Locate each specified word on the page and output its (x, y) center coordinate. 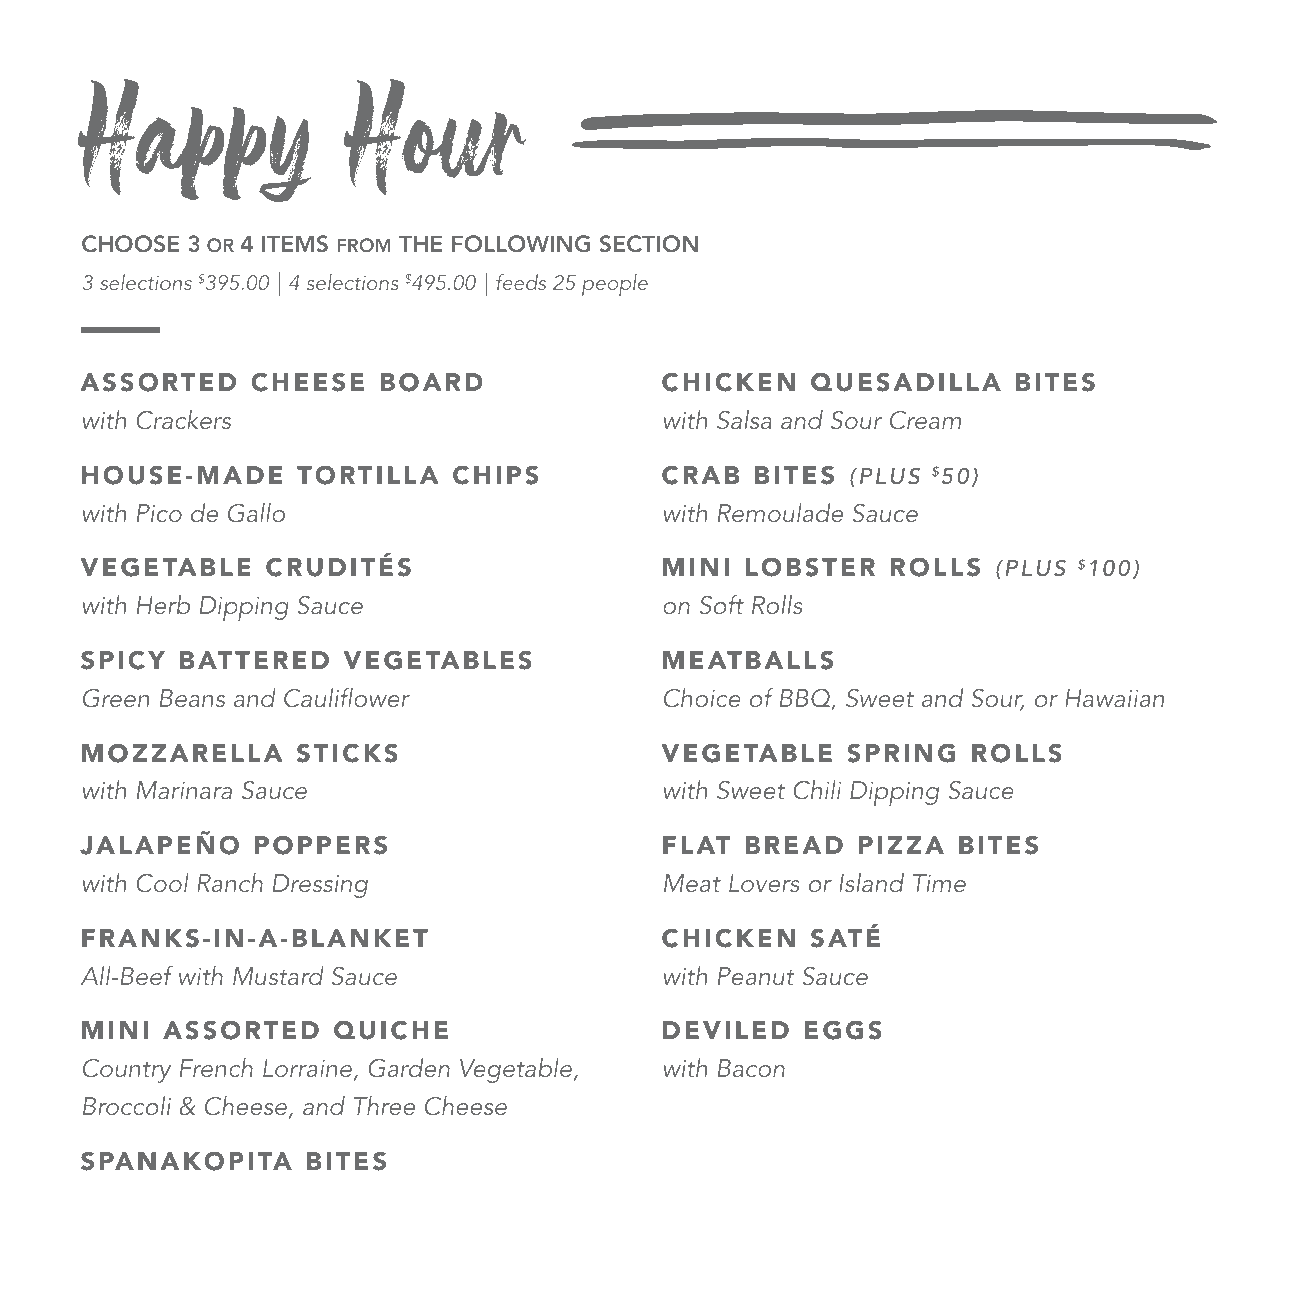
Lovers (764, 883)
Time (939, 883)
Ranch (230, 882)
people (615, 285)
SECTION (649, 244)
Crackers (183, 420)
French (216, 1067)
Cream (925, 420)
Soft (722, 604)
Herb (163, 604)
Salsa (744, 420)
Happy (194, 140)
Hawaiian (1114, 698)
